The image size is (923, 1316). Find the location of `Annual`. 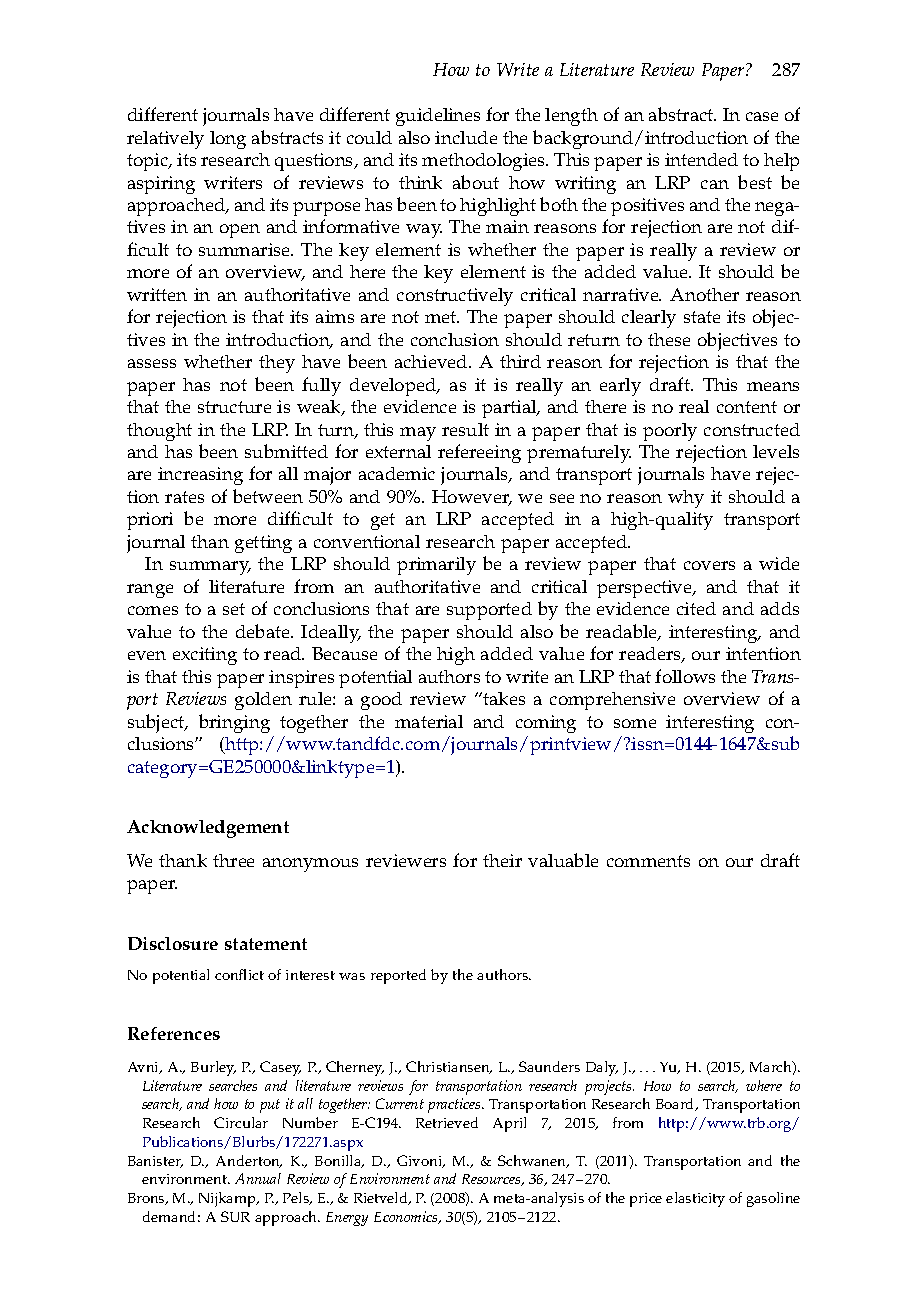

Annual is located at coordinates (258, 1178).
